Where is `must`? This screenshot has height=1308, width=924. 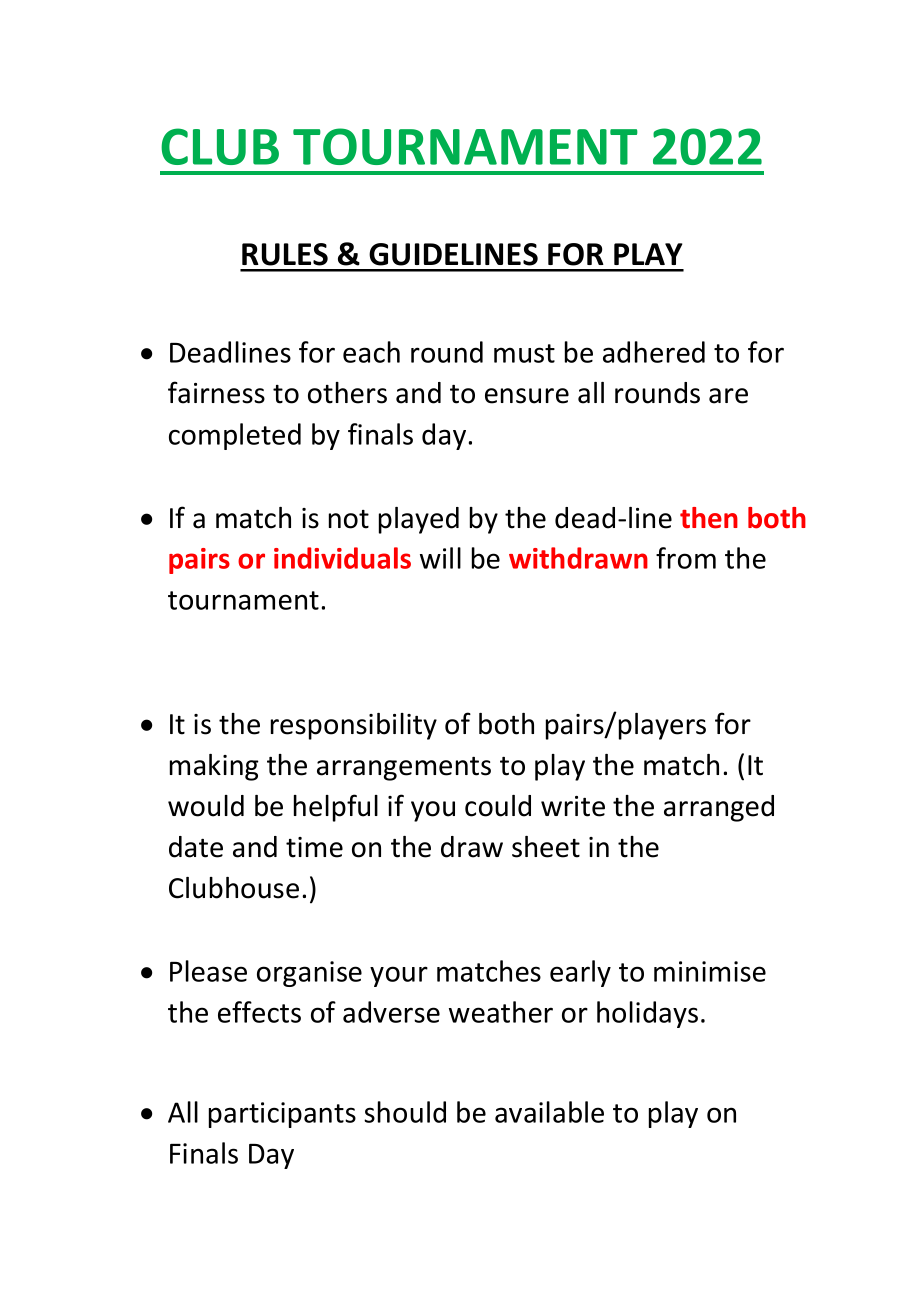 must is located at coordinates (524, 353).
